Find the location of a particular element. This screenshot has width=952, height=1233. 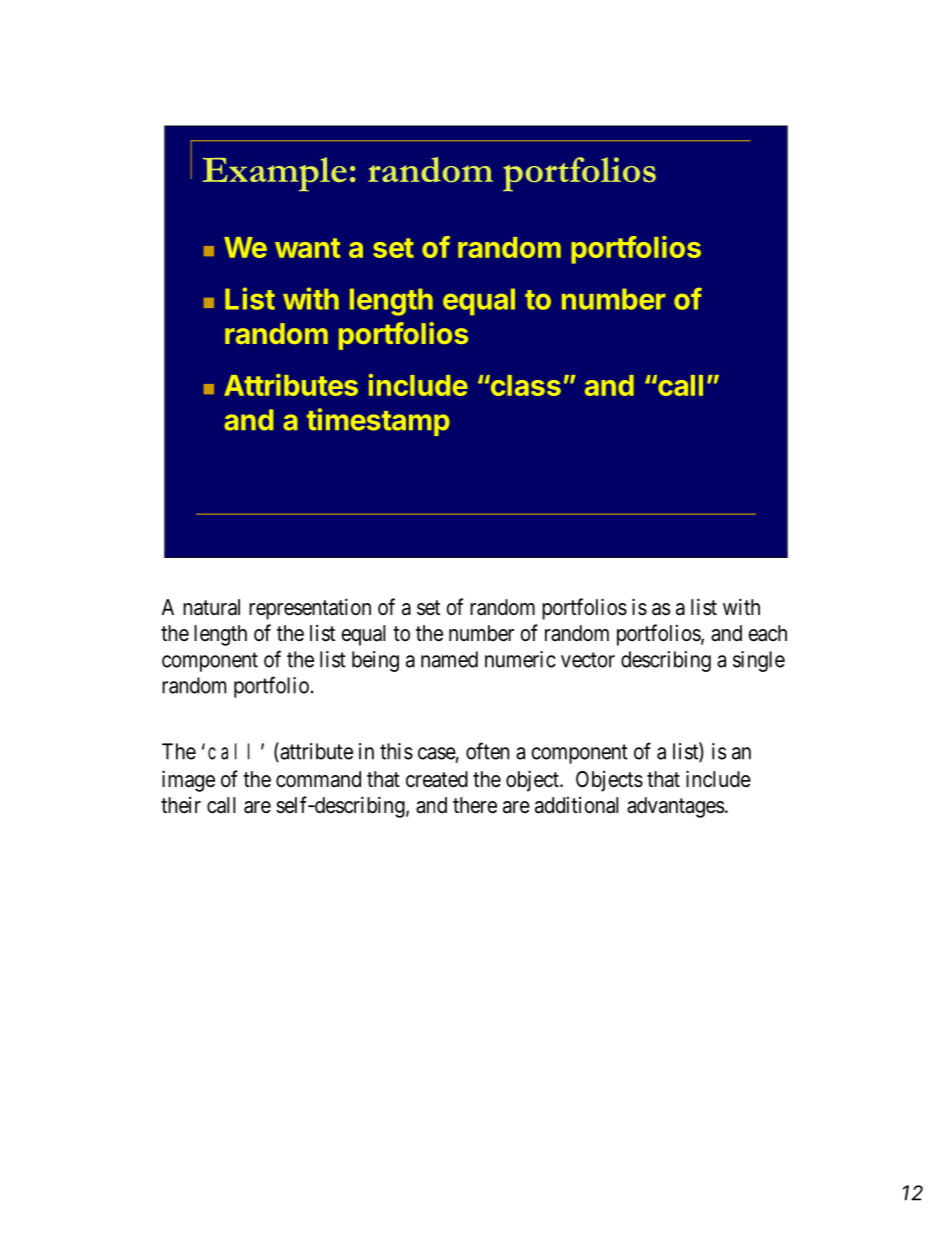

advantages is located at coordinates (675, 807).
